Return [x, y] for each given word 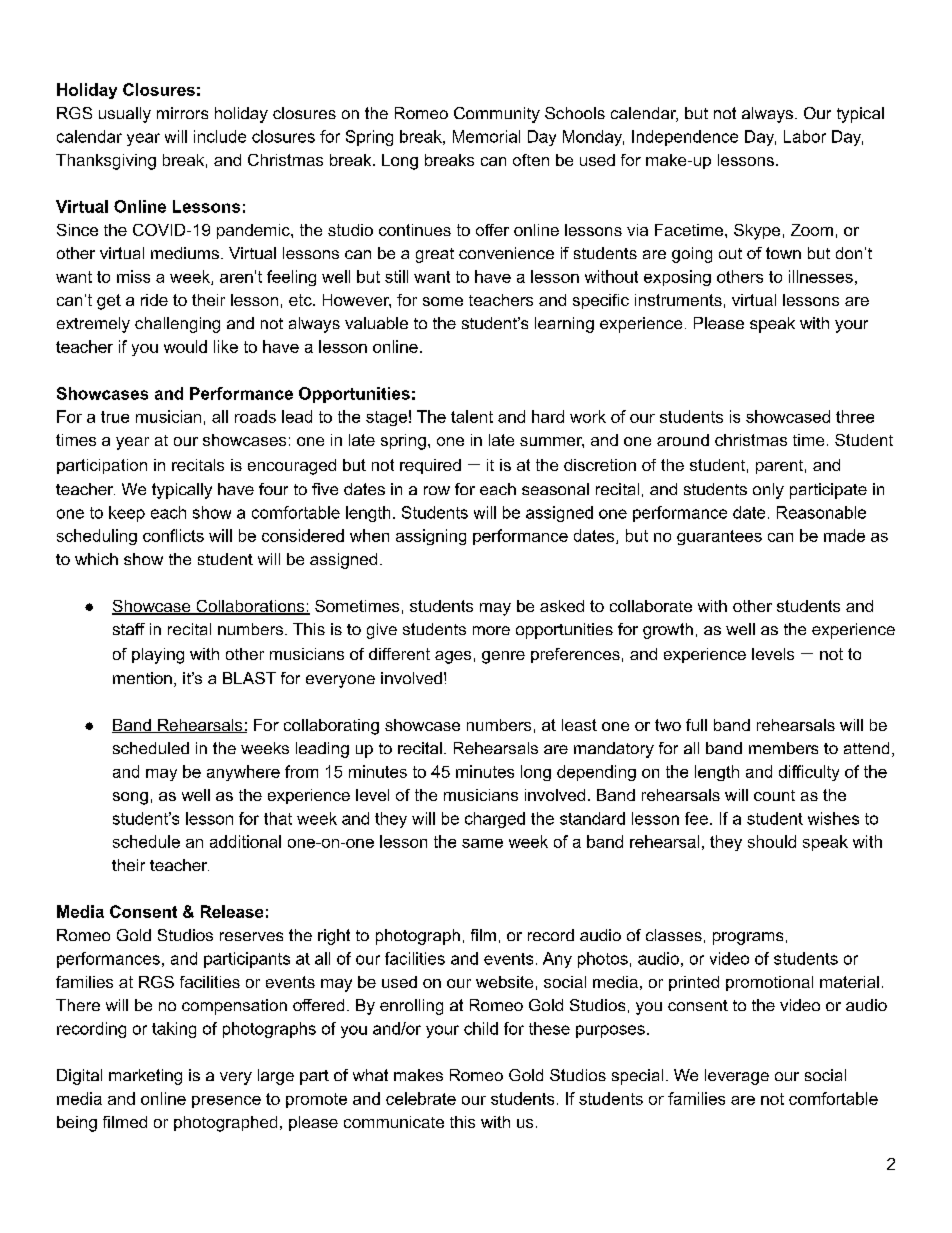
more [491, 630]
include [220, 136]
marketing [145, 1077]
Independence [685, 138]
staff [129, 629]
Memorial [486, 136]
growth [668, 631]
